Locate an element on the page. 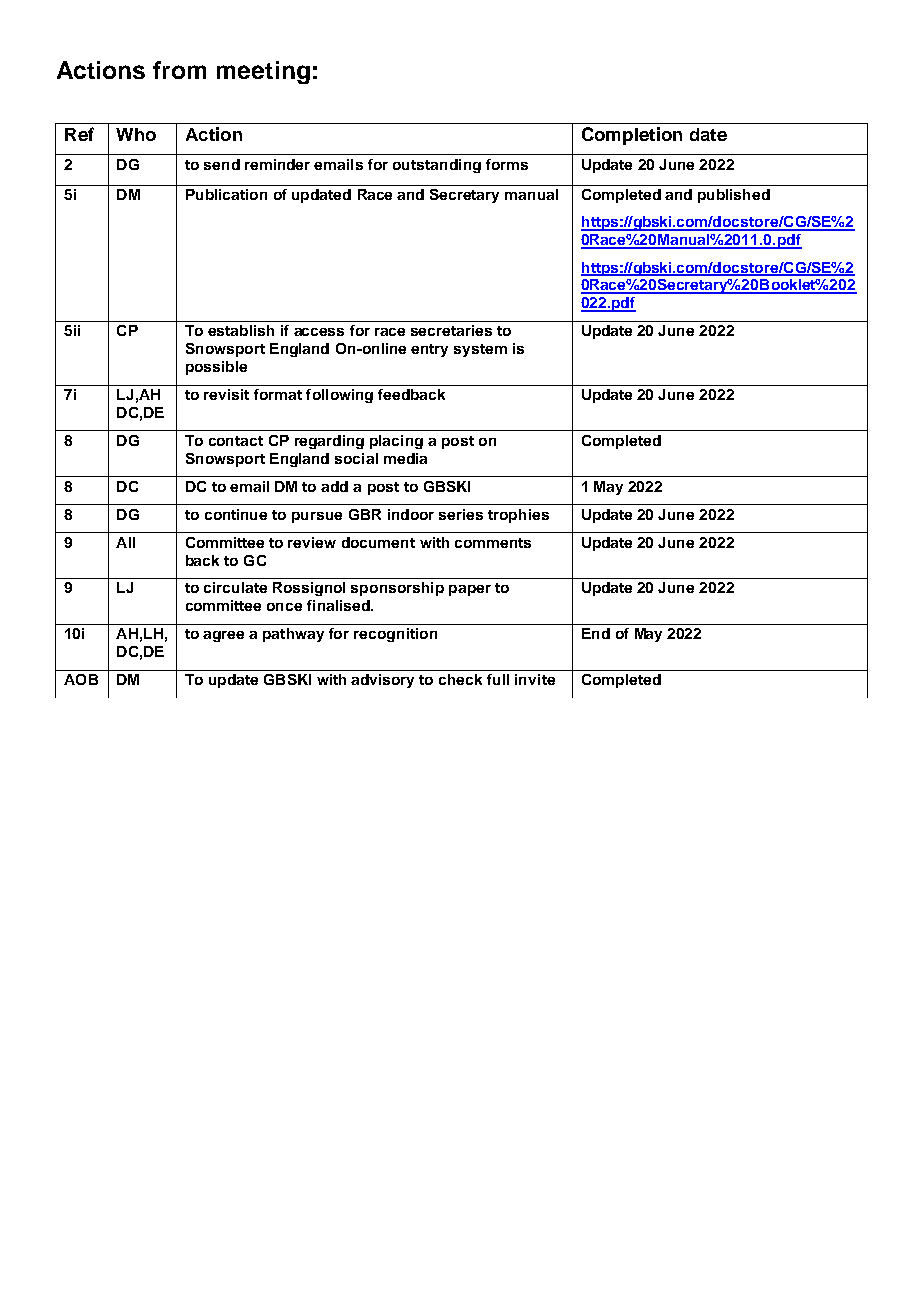 Image resolution: width=924 pixels, height=1308 pixels. from is located at coordinates (179, 70).
